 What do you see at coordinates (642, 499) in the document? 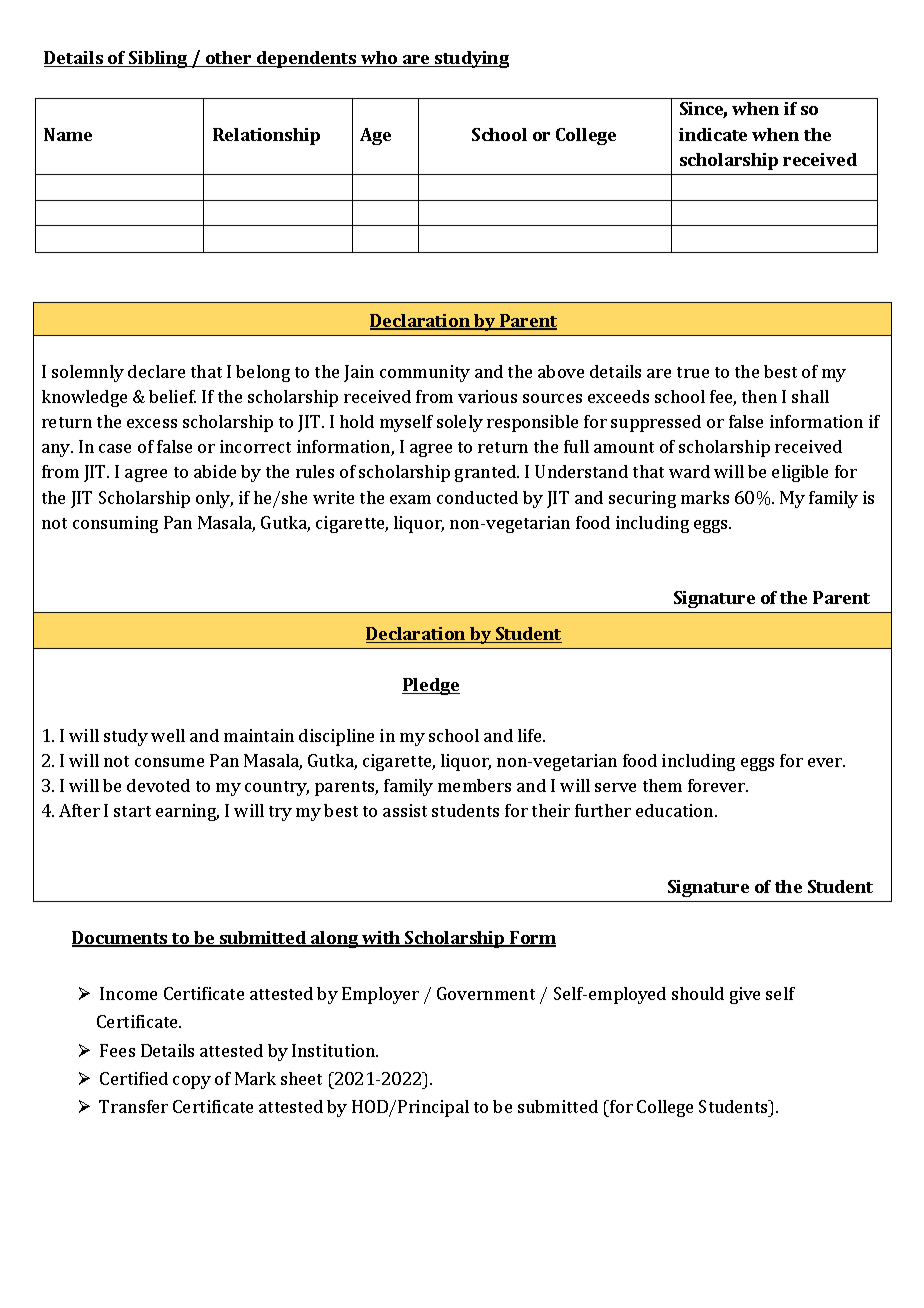
I see `securing` at bounding box center [642, 499].
